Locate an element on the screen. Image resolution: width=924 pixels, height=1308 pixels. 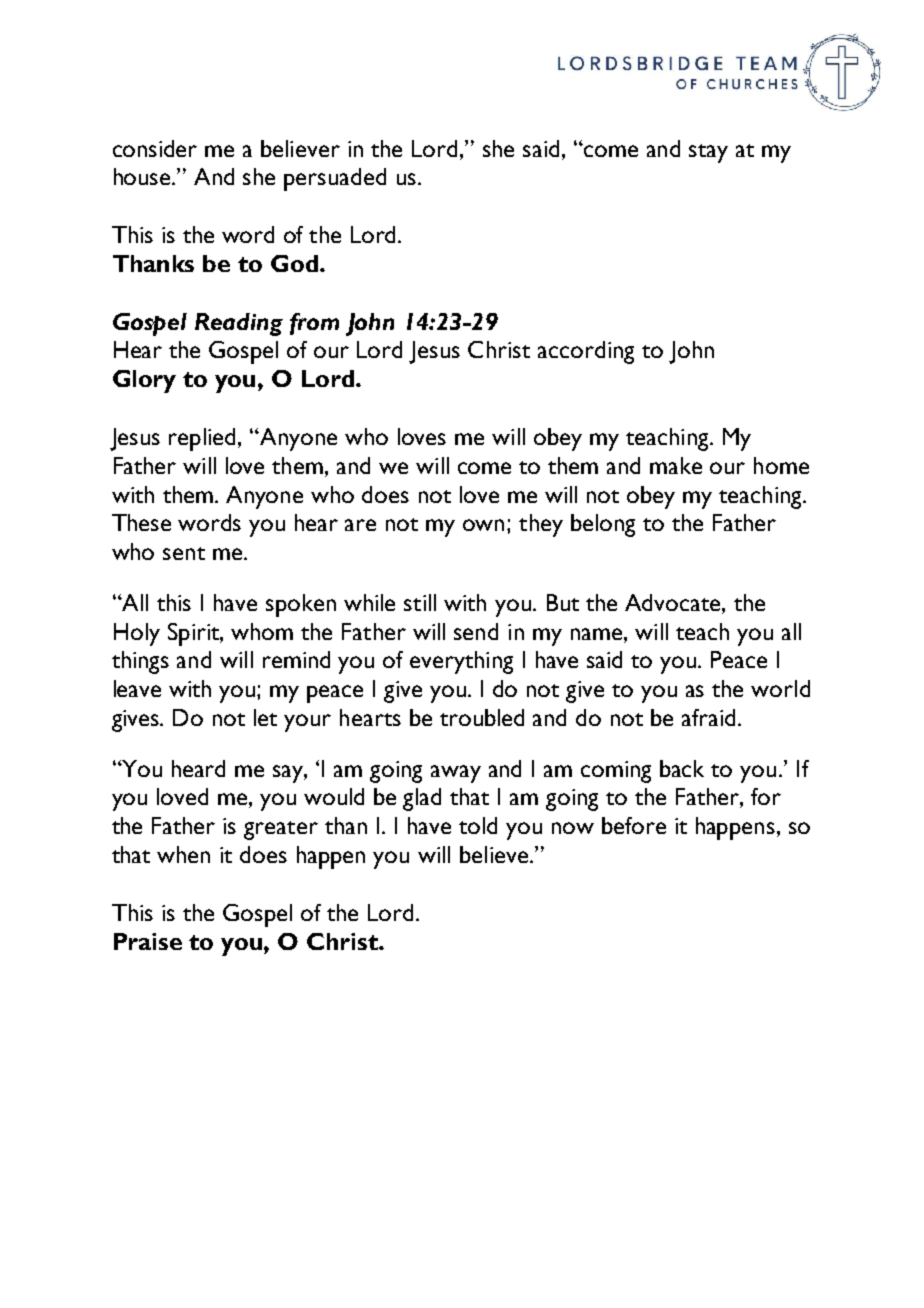
according is located at coordinates (586, 352).
